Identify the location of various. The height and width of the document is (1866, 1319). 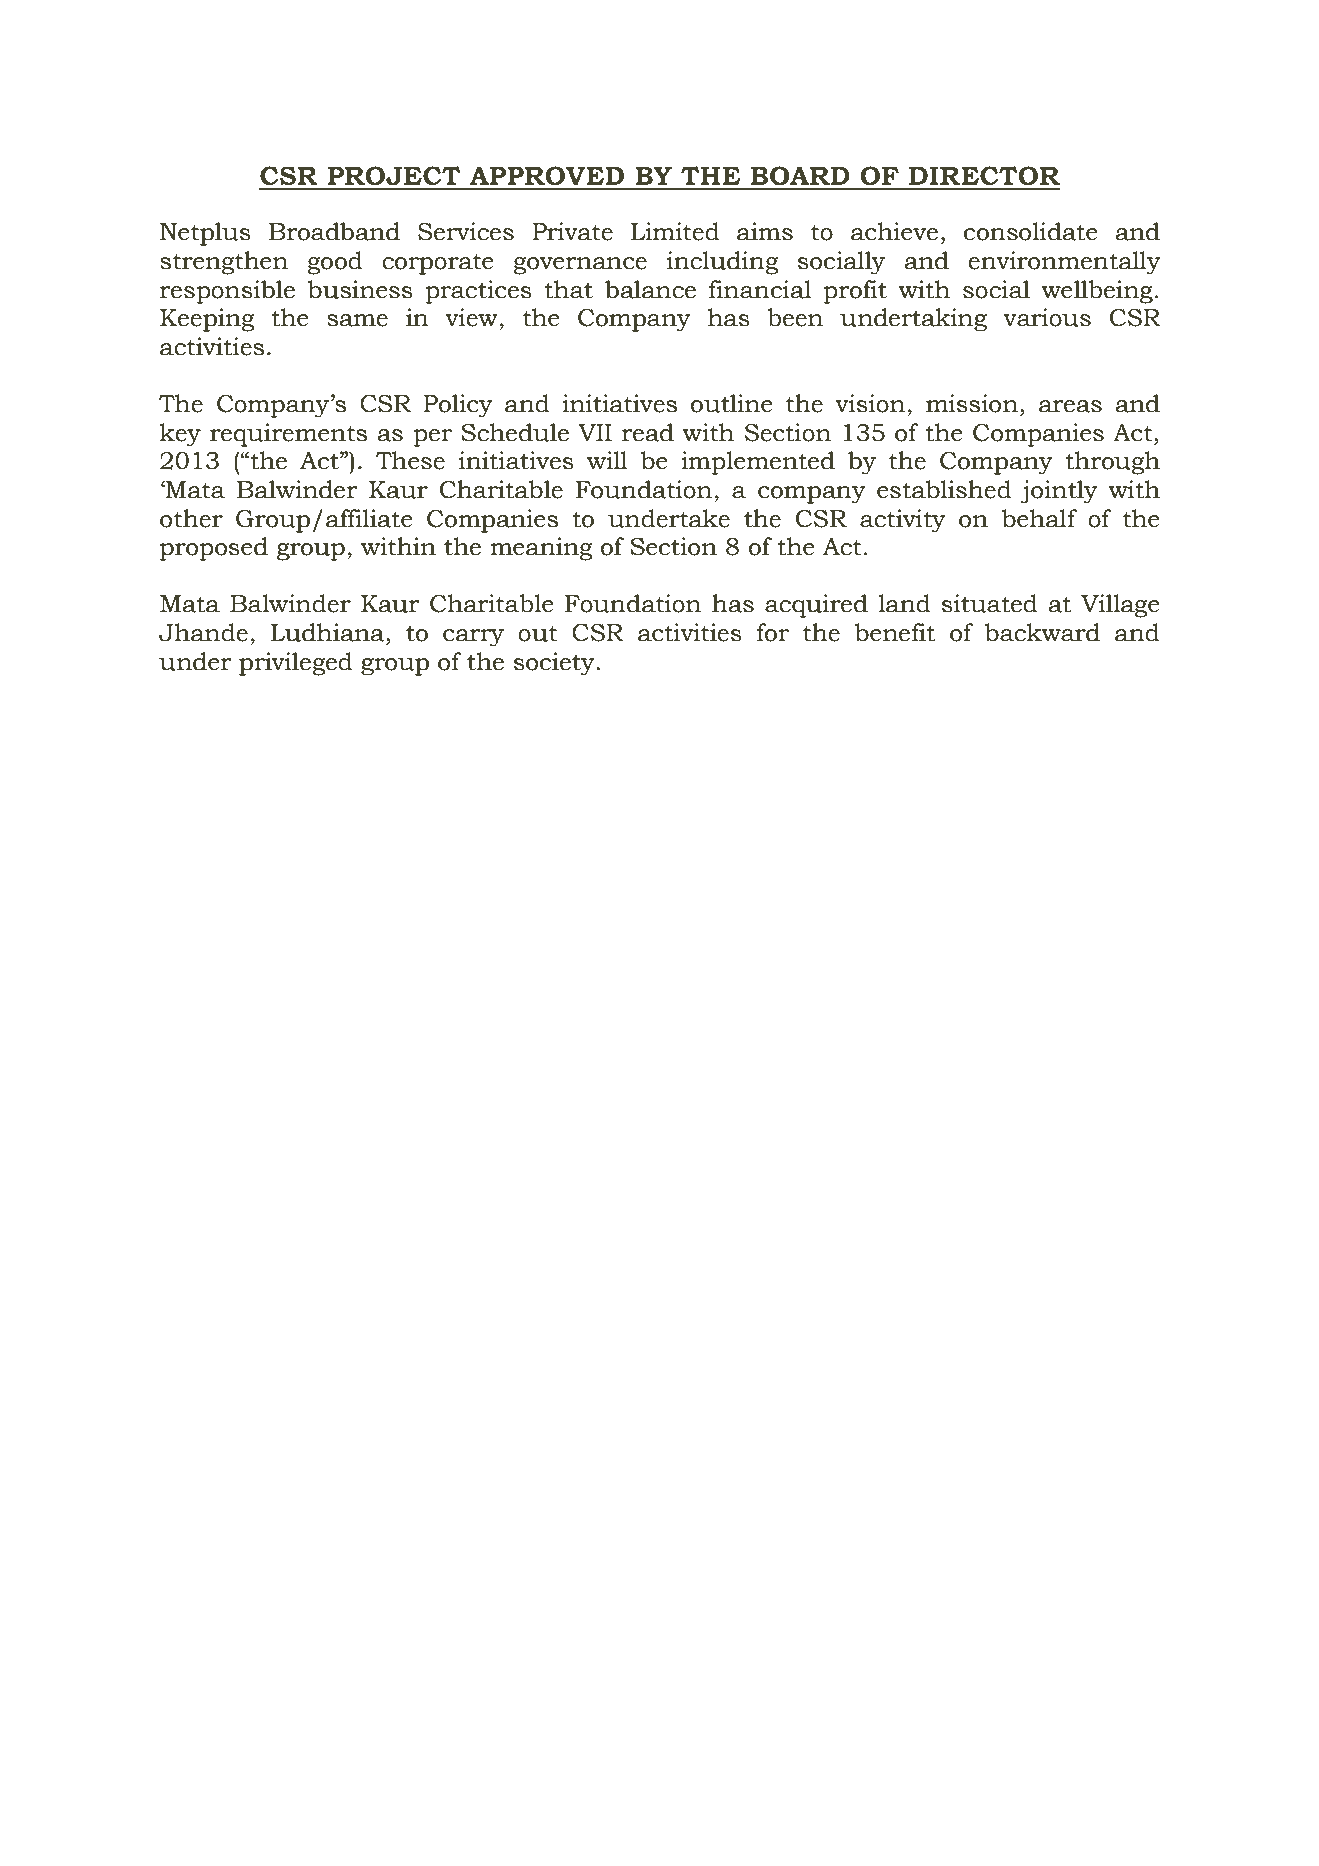
(1047, 317).
